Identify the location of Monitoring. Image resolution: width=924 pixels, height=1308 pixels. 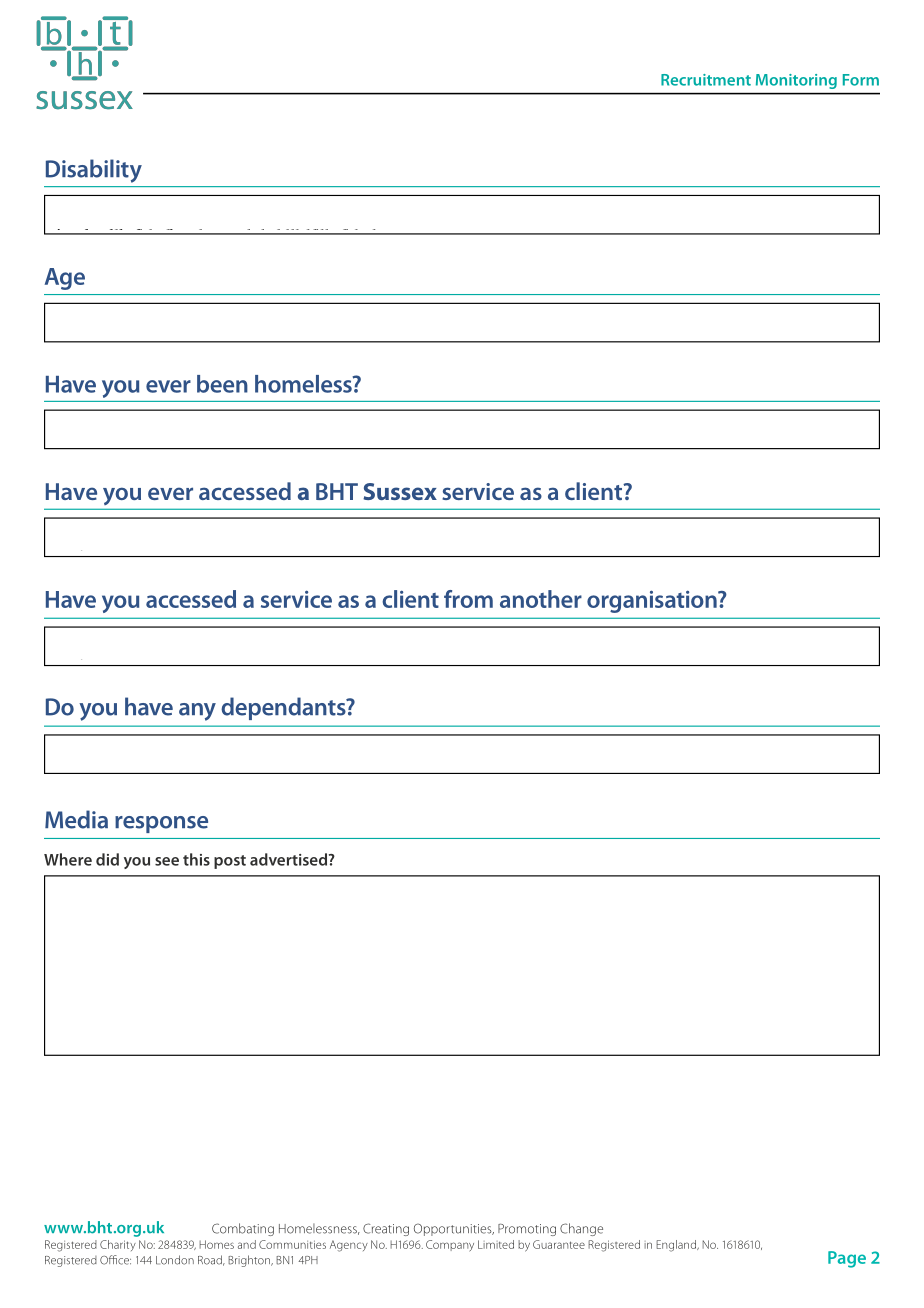
(796, 81).
